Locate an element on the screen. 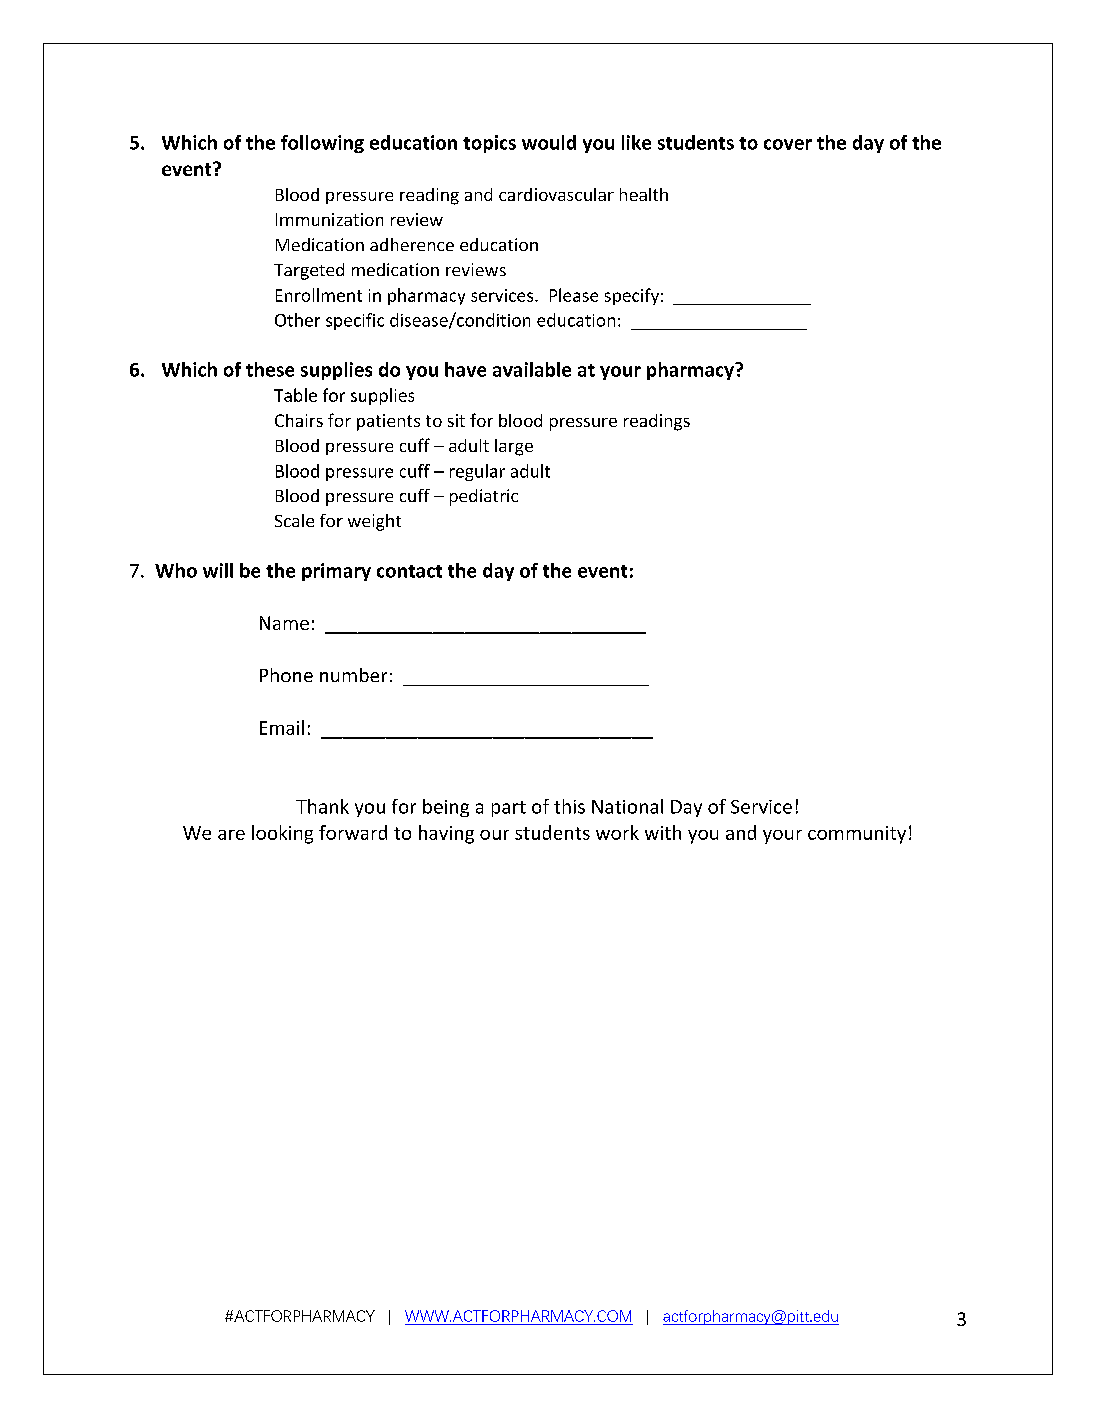  Scale is located at coordinates (294, 520).
